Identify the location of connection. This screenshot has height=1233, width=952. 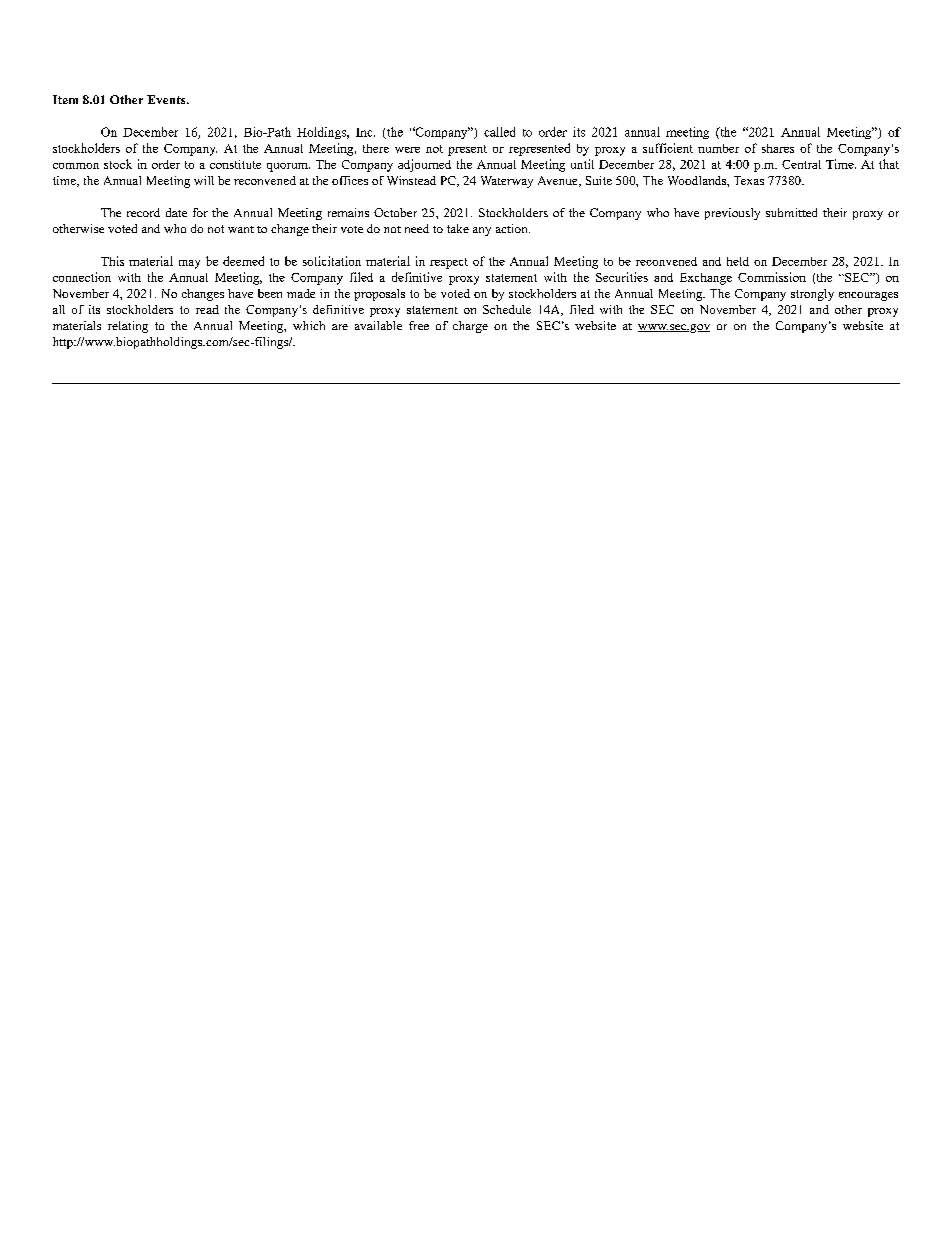
(82, 277).
